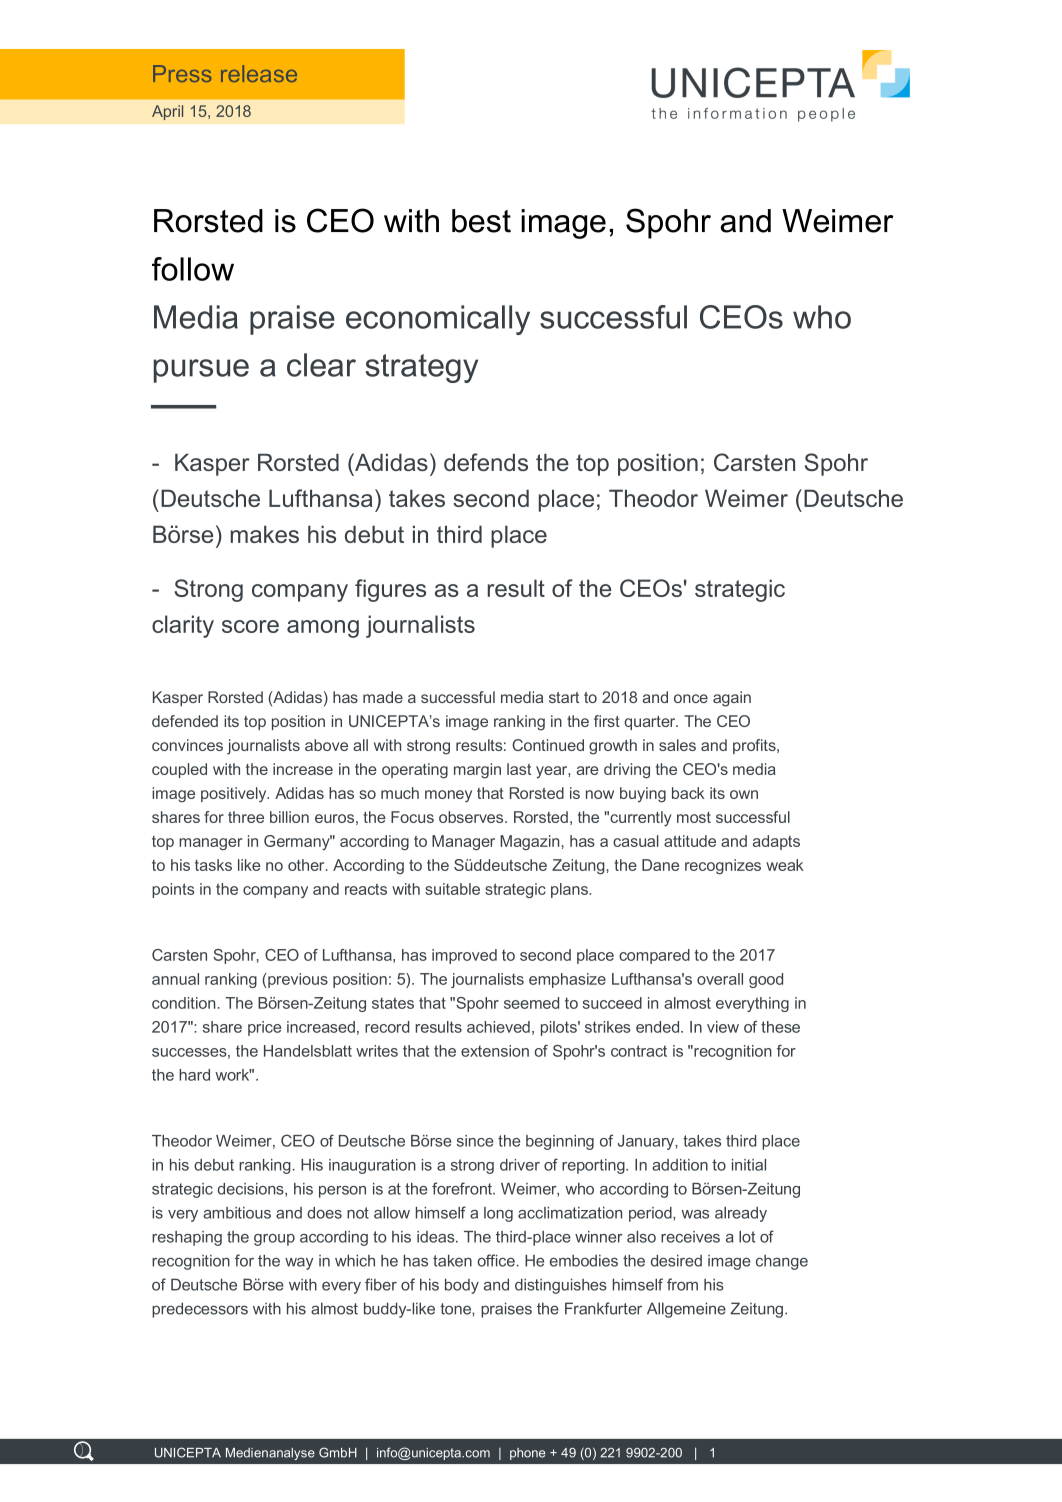 The height and width of the screenshot is (1502, 1062). I want to click on pursue, so click(201, 371).
